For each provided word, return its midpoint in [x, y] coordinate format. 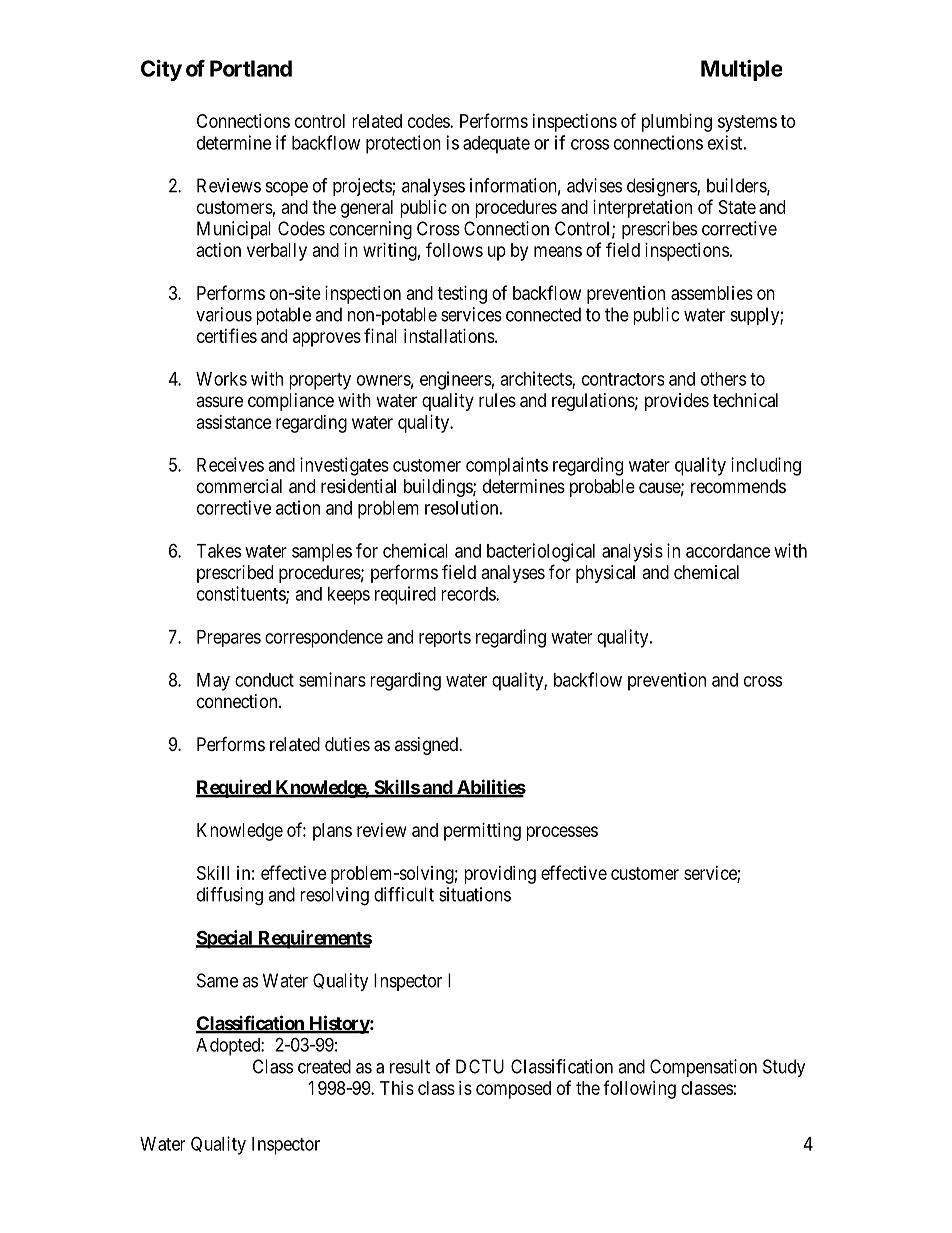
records [469, 594]
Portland [251, 68]
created [324, 1066]
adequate [496, 145]
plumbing [677, 123]
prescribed [235, 574]
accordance [728, 551]
